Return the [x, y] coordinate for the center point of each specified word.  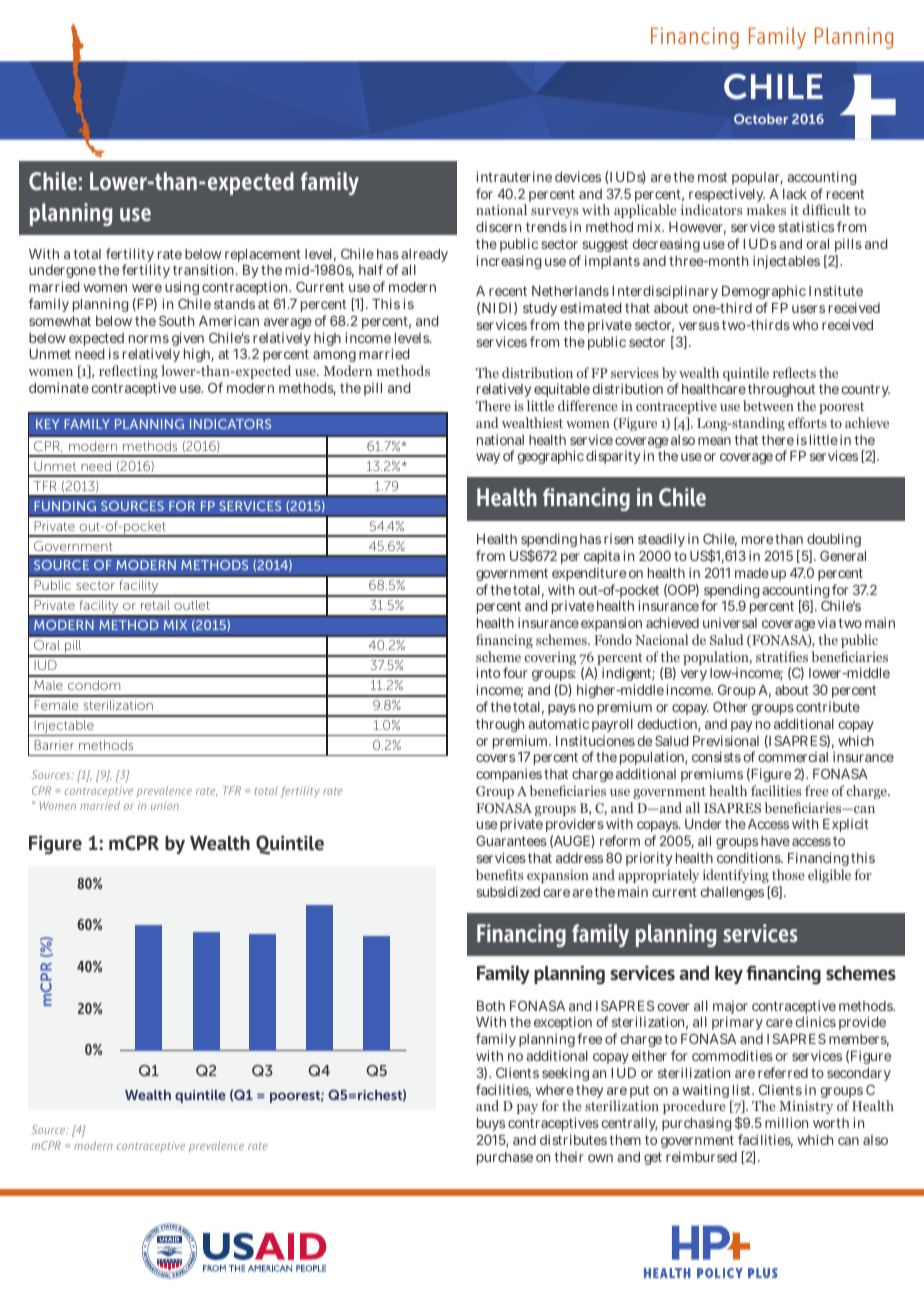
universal [730, 622]
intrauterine [514, 176]
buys [491, 1124]
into [488, 672]
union [165, 805]
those [788, 874]
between [768, 405]
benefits [499, 874]
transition [205, 269]
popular [757, 178]
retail [155, 605]
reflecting [128, 372]
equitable [562, 392]
